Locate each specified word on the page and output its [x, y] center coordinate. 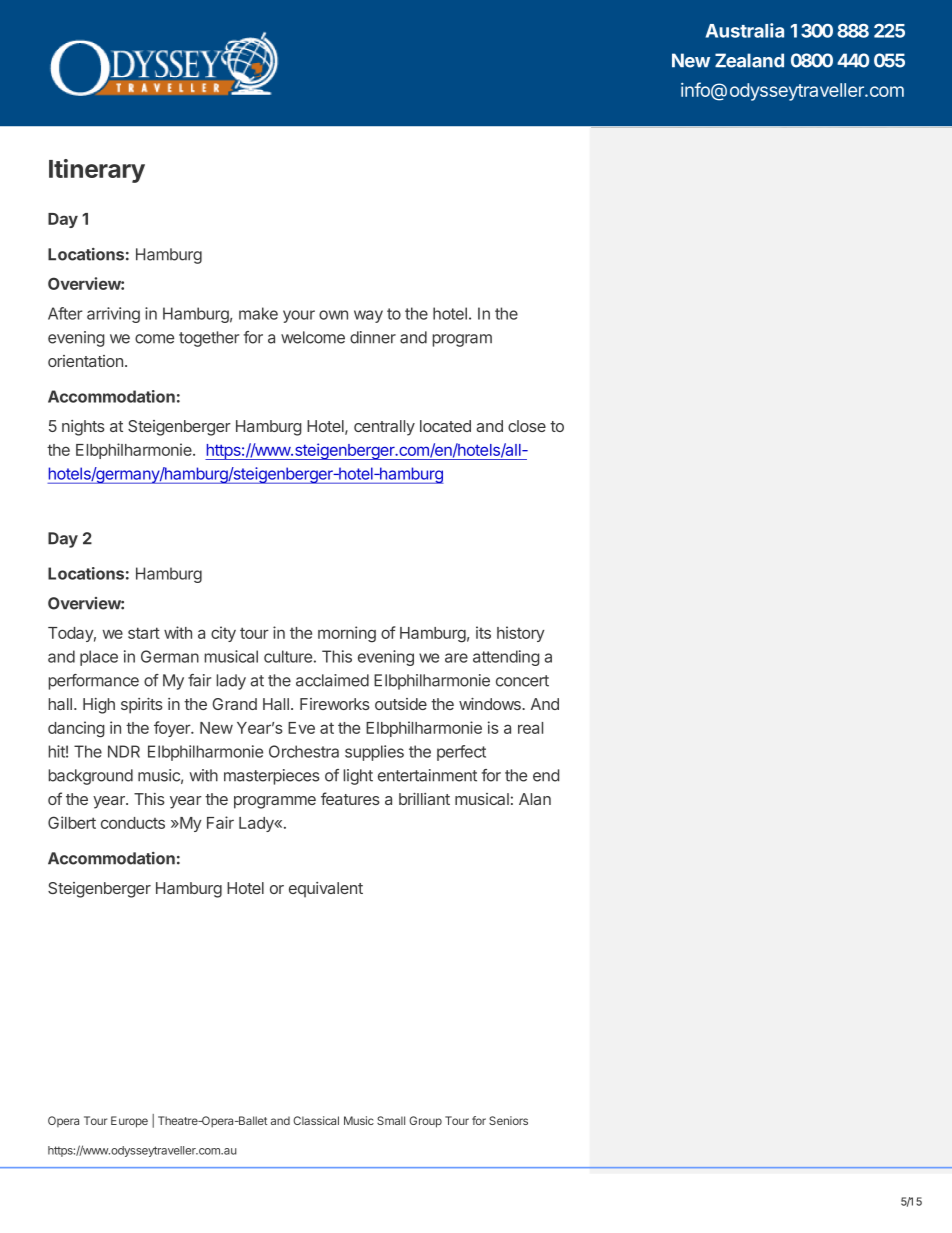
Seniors [508, 1120]
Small [391, 1120]
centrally [384, 428]
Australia [745, 30]
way [368, 316]
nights [83, 428]
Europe [129, 1122]
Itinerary [97, 171]
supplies [374, 753]
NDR [124, 751]
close [527, 426]
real [530, 728]
